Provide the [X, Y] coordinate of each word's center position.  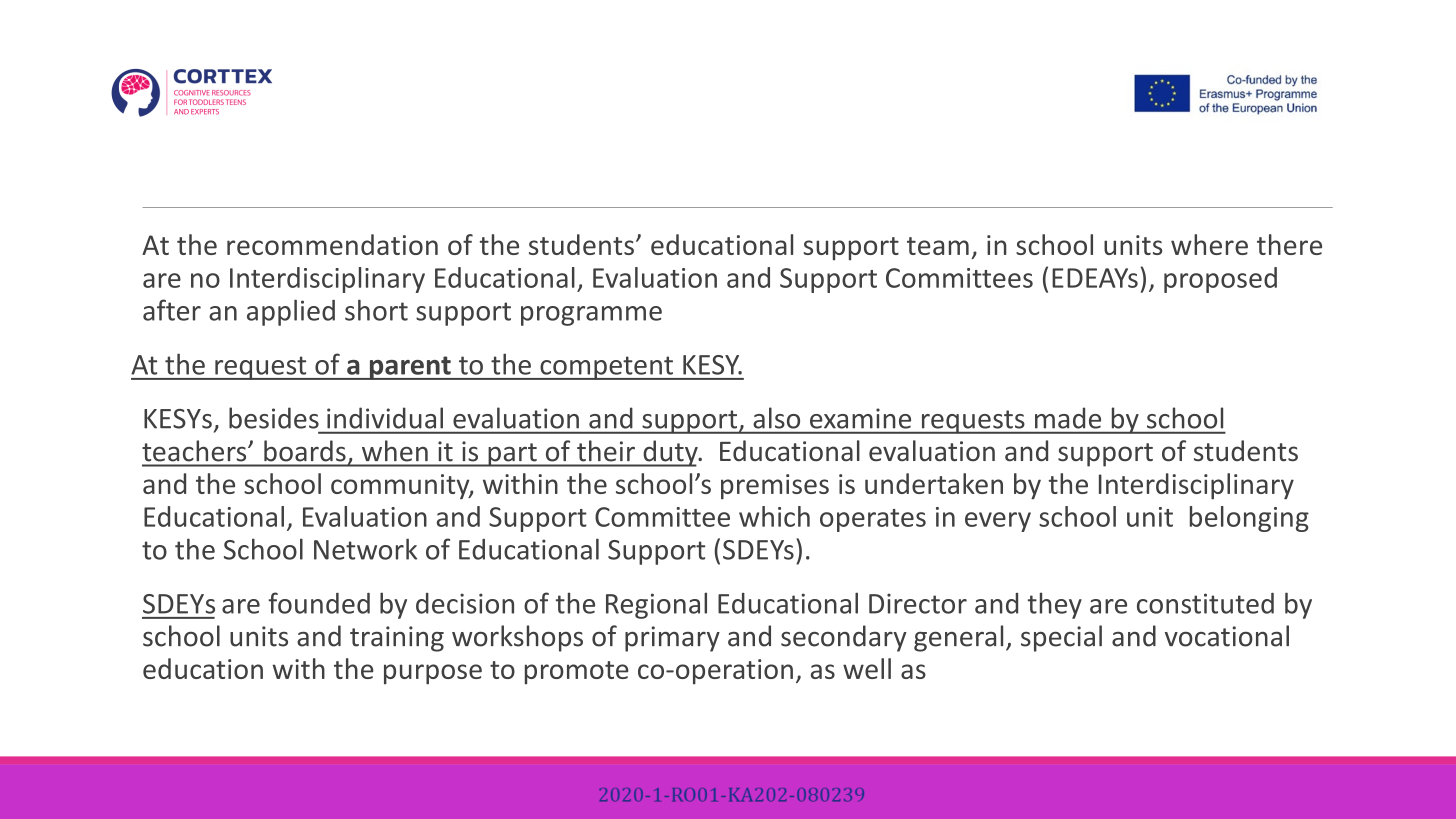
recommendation [332, 244]
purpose [433, 674]
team [938, 246]
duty [670, 453]
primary [672, 639]
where [1209, 244]
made [1068, 418]
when [395, 450]
